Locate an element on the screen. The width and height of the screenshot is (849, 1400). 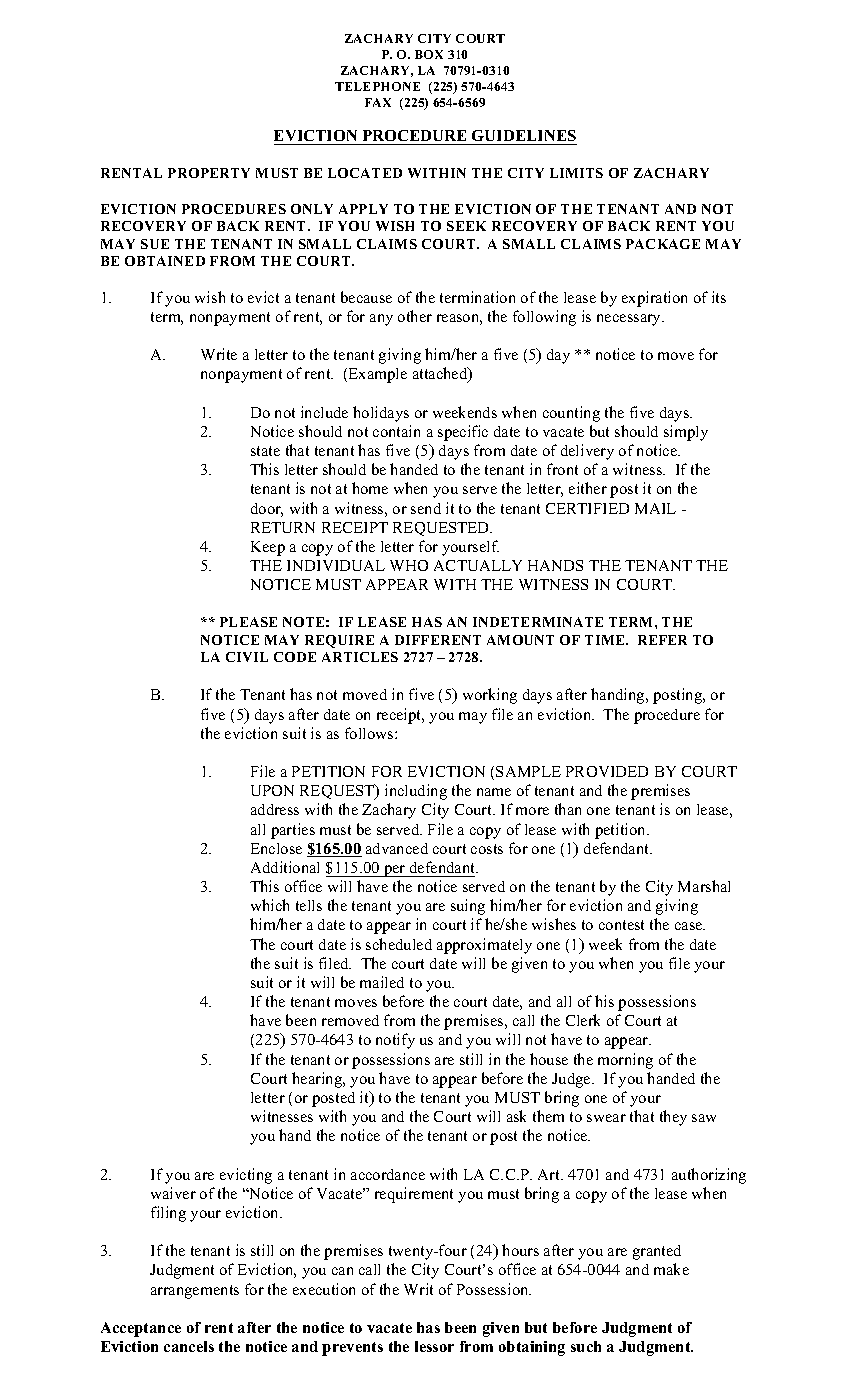
arrangements is located at coordinates (195, 1292).
